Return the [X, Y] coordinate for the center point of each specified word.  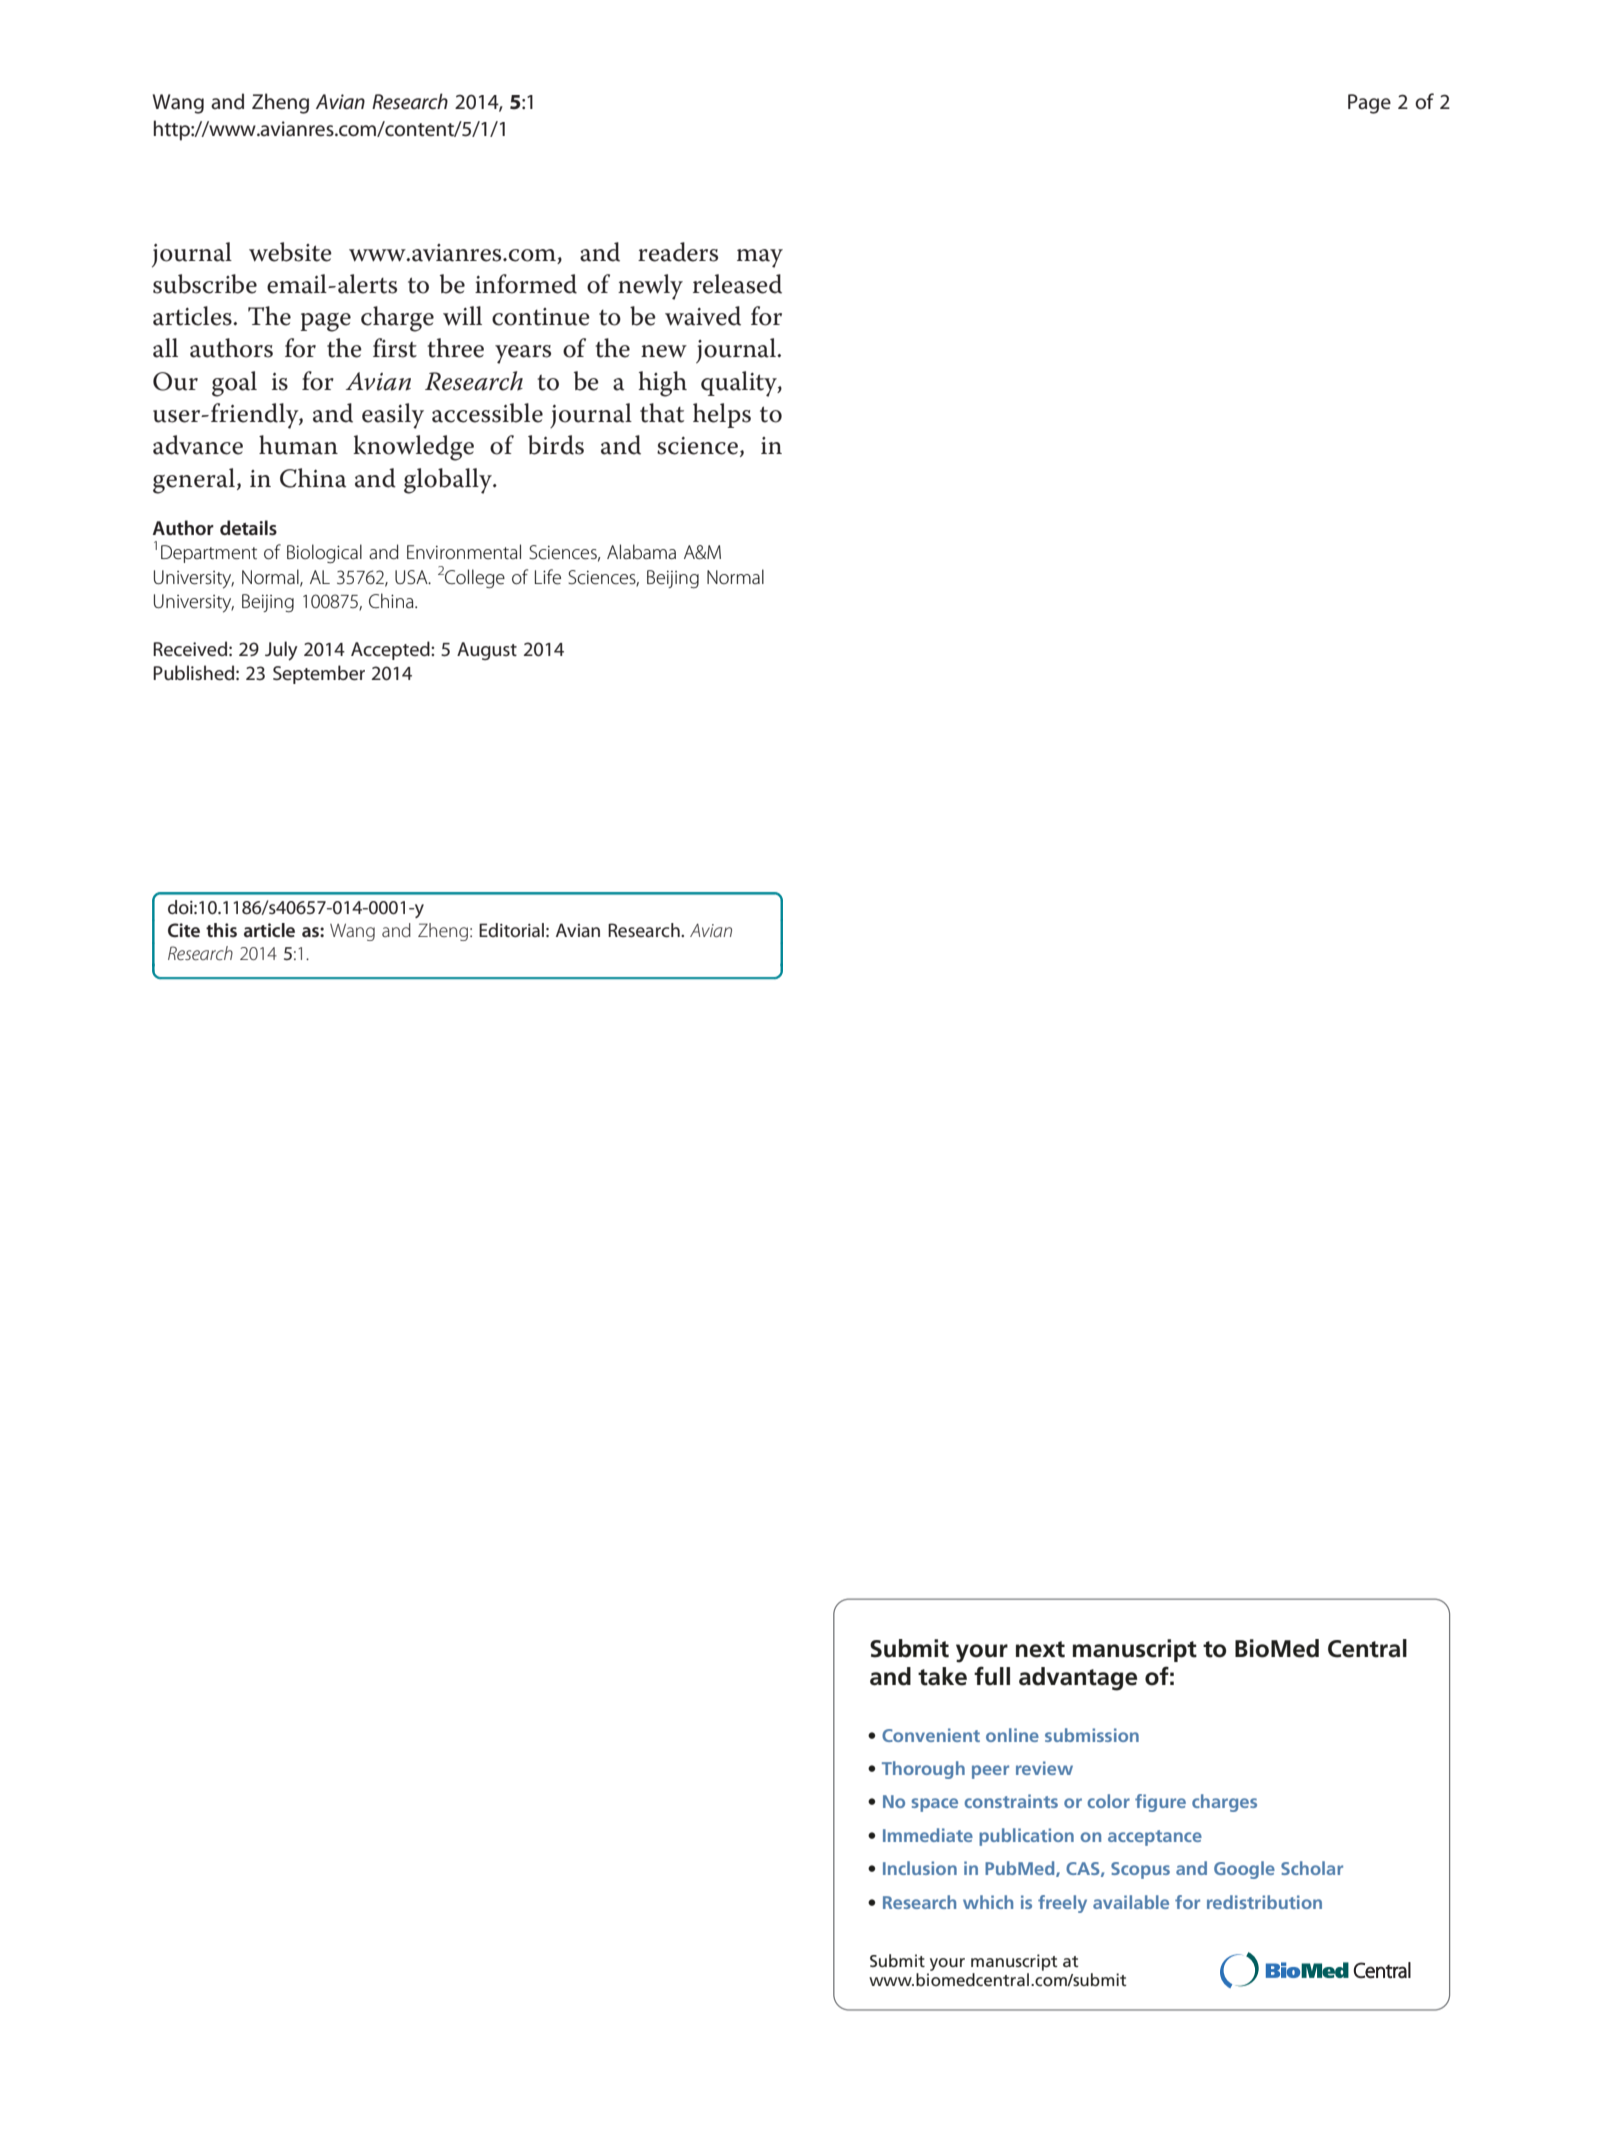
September [319, 674]
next [1040, 1649]
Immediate [928, 1835]
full [992, 1676]
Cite [184, 930]
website [290, 252]
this [221, 930]
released [737, 284]
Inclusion [920, 1868]
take [942, 1676]
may [760, 258]
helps [722, 415]
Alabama [641, 552]
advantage [1078, 1679]
